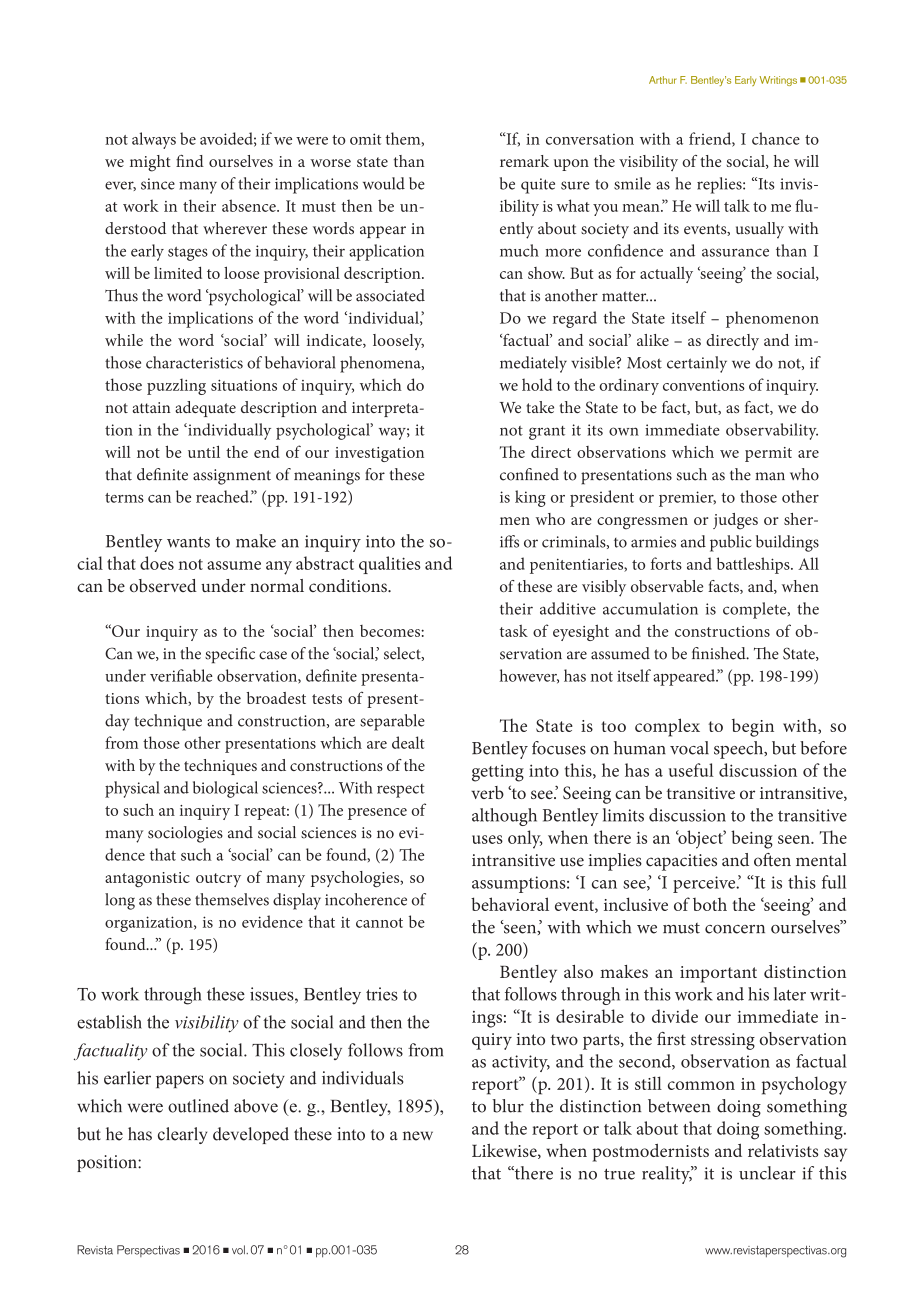 This image has height=1308, width=924. What do you see at coordinates (756, 610) in the image?
I see `complete` at bounding box center [756, 610].
